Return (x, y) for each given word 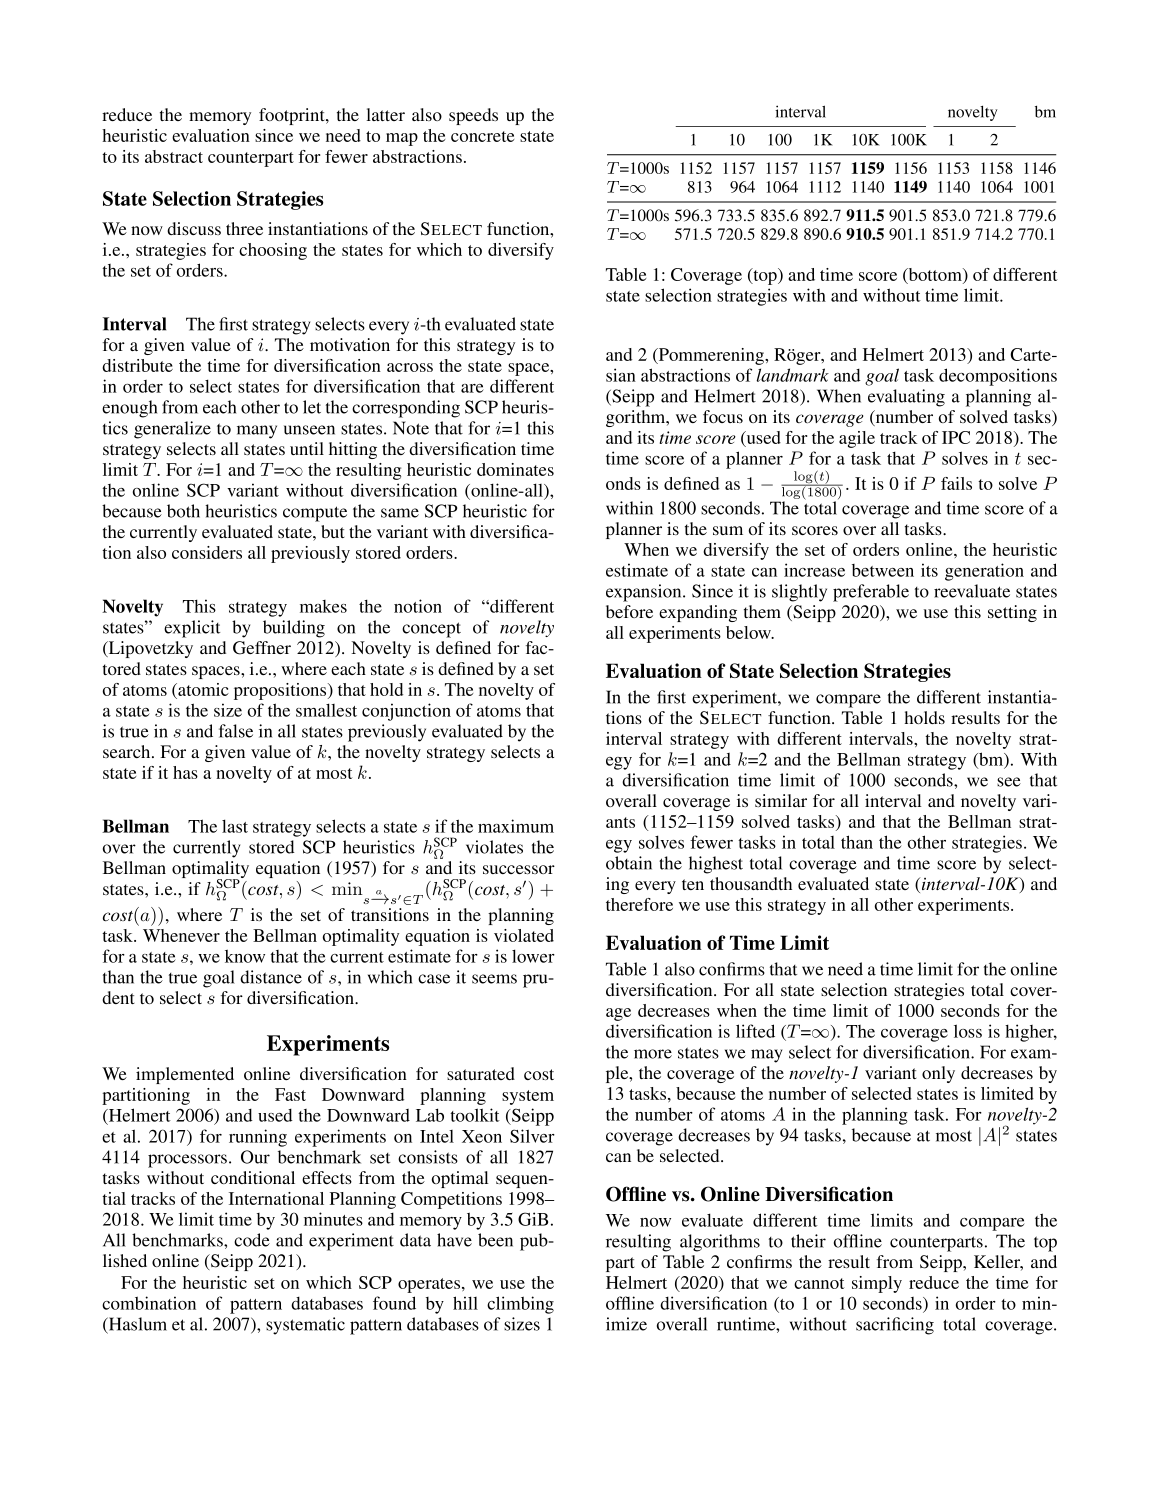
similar (781, 800)
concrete (482, 136)
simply (877, 1284)
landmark (792, 375)
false (236, 731)
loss (968, 1031)
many (257, 432)
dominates (515, 469)
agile (857, 439)
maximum (516, 826)
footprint (293, 116)
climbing (520, 1305)
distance (271, 977)
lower (533, 956)
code (252, 1240)
